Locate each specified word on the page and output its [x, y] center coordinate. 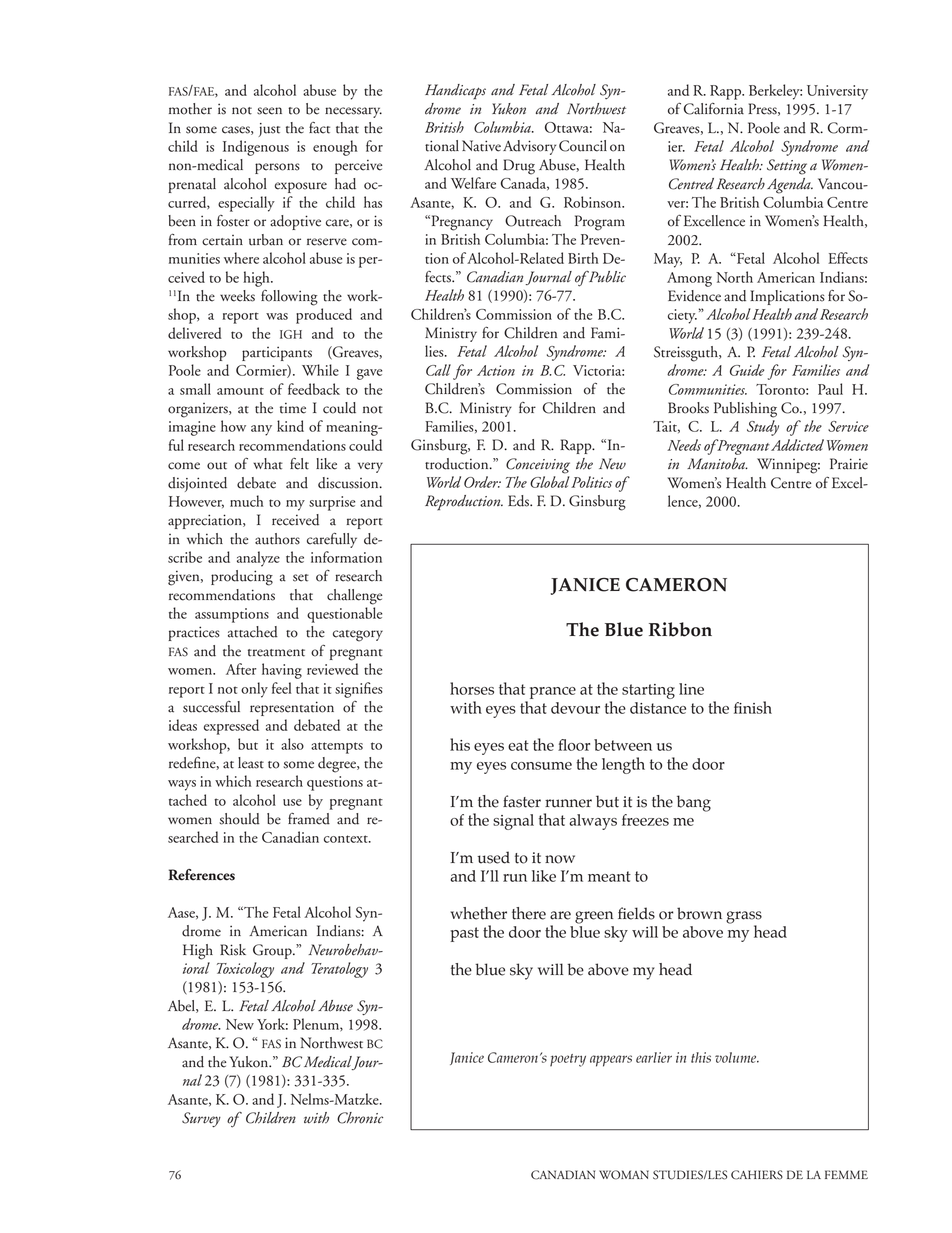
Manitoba [717, 464]
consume [541, 766]
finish [753, 707]
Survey [201, 1119]
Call [438, 370]
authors [277, 539]
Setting [787, 167]
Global [550, 482]
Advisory [529, 147]
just [269, 130]
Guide [747, 370]
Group [273, 951]
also [292, 744]
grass [744, 918]
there [529, 913]
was [277, 316]
